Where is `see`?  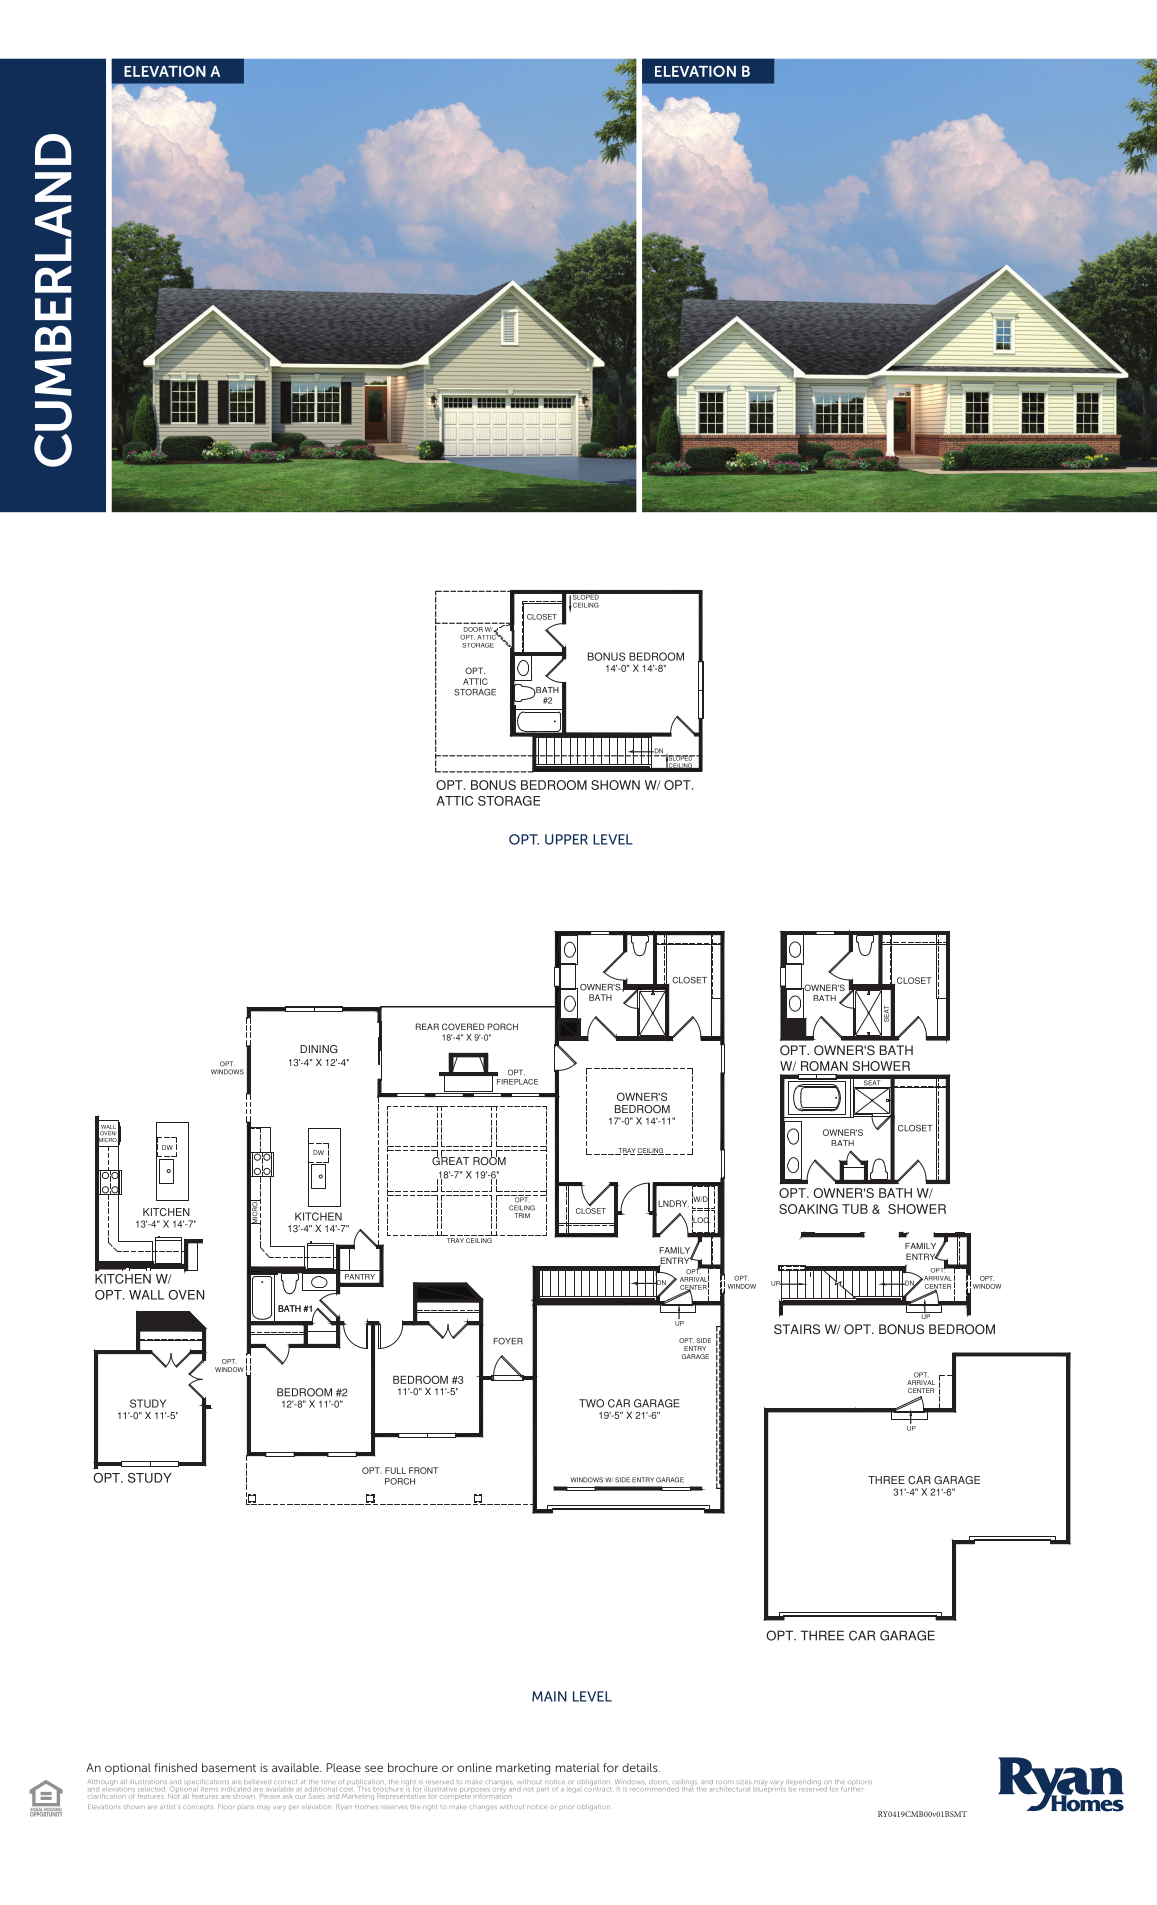 see is located at coordinates (374, 1768).
